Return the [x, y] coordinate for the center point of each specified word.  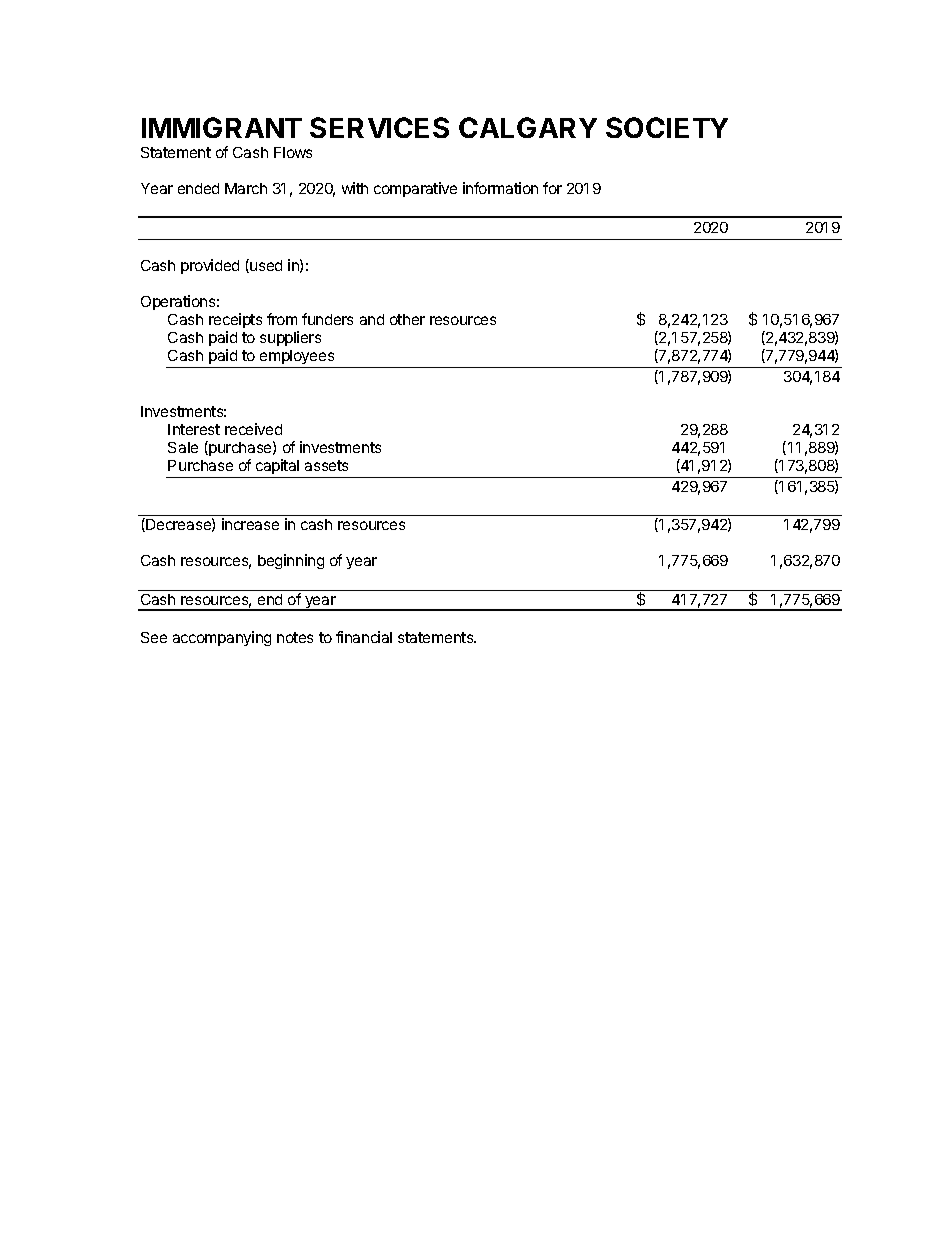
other [407, 319]
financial [364, 637]
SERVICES [379, 127]
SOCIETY [667, 127]
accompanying [222, 638]
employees [297, 357]
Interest [194, 429]
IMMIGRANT [222, 127]
